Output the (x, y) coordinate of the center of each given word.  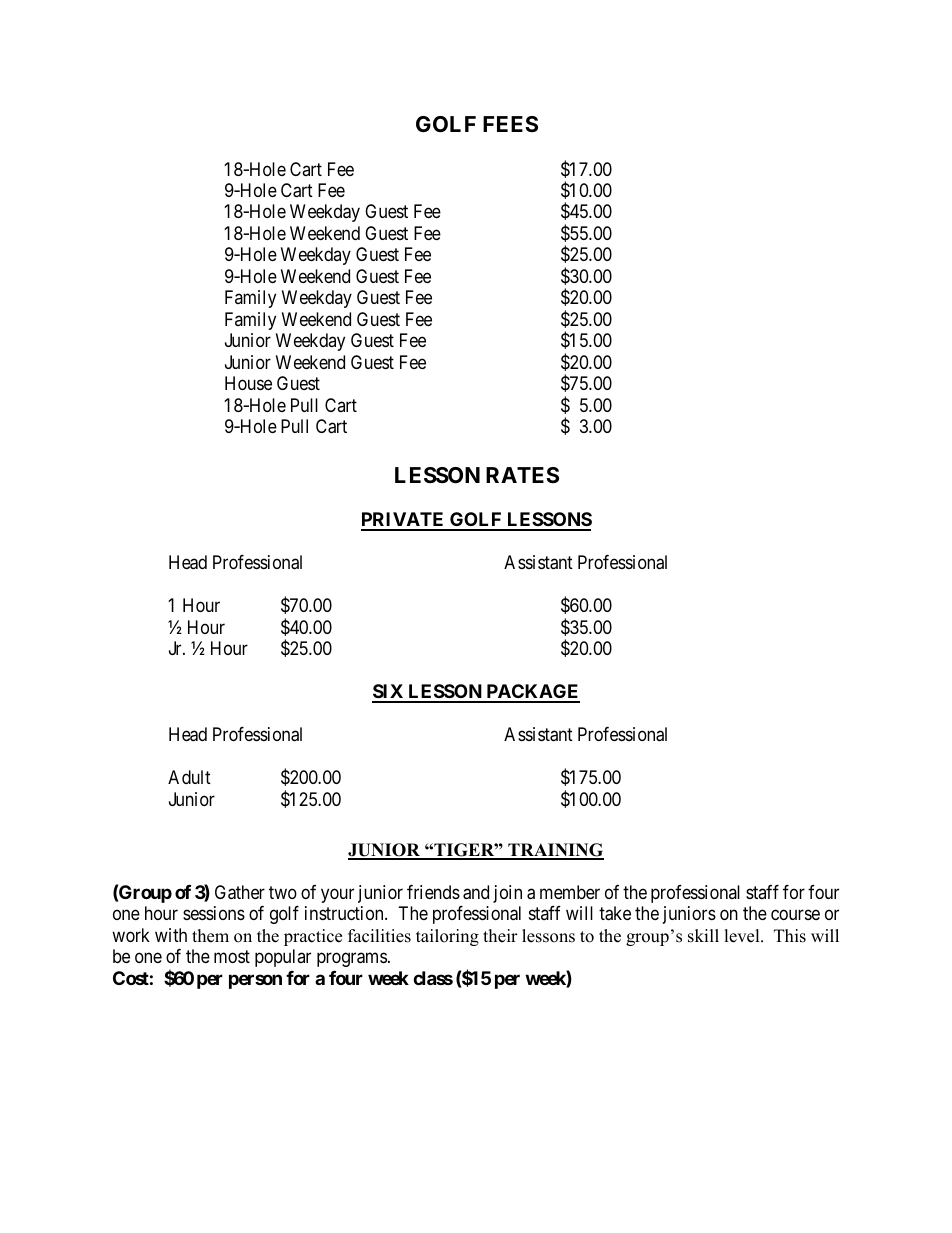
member (570, 892)
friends (433, 892)
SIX (389, 693)
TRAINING (555, 851)
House (248, 383)
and (476, 892)
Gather (240, 892)
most (232, 956)
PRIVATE (404, 521)
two (283, 892)
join (507, 894)
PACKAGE (532, 693)
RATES (522, 475)
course (795, 915)
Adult (189, 777)
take (615, 913)
